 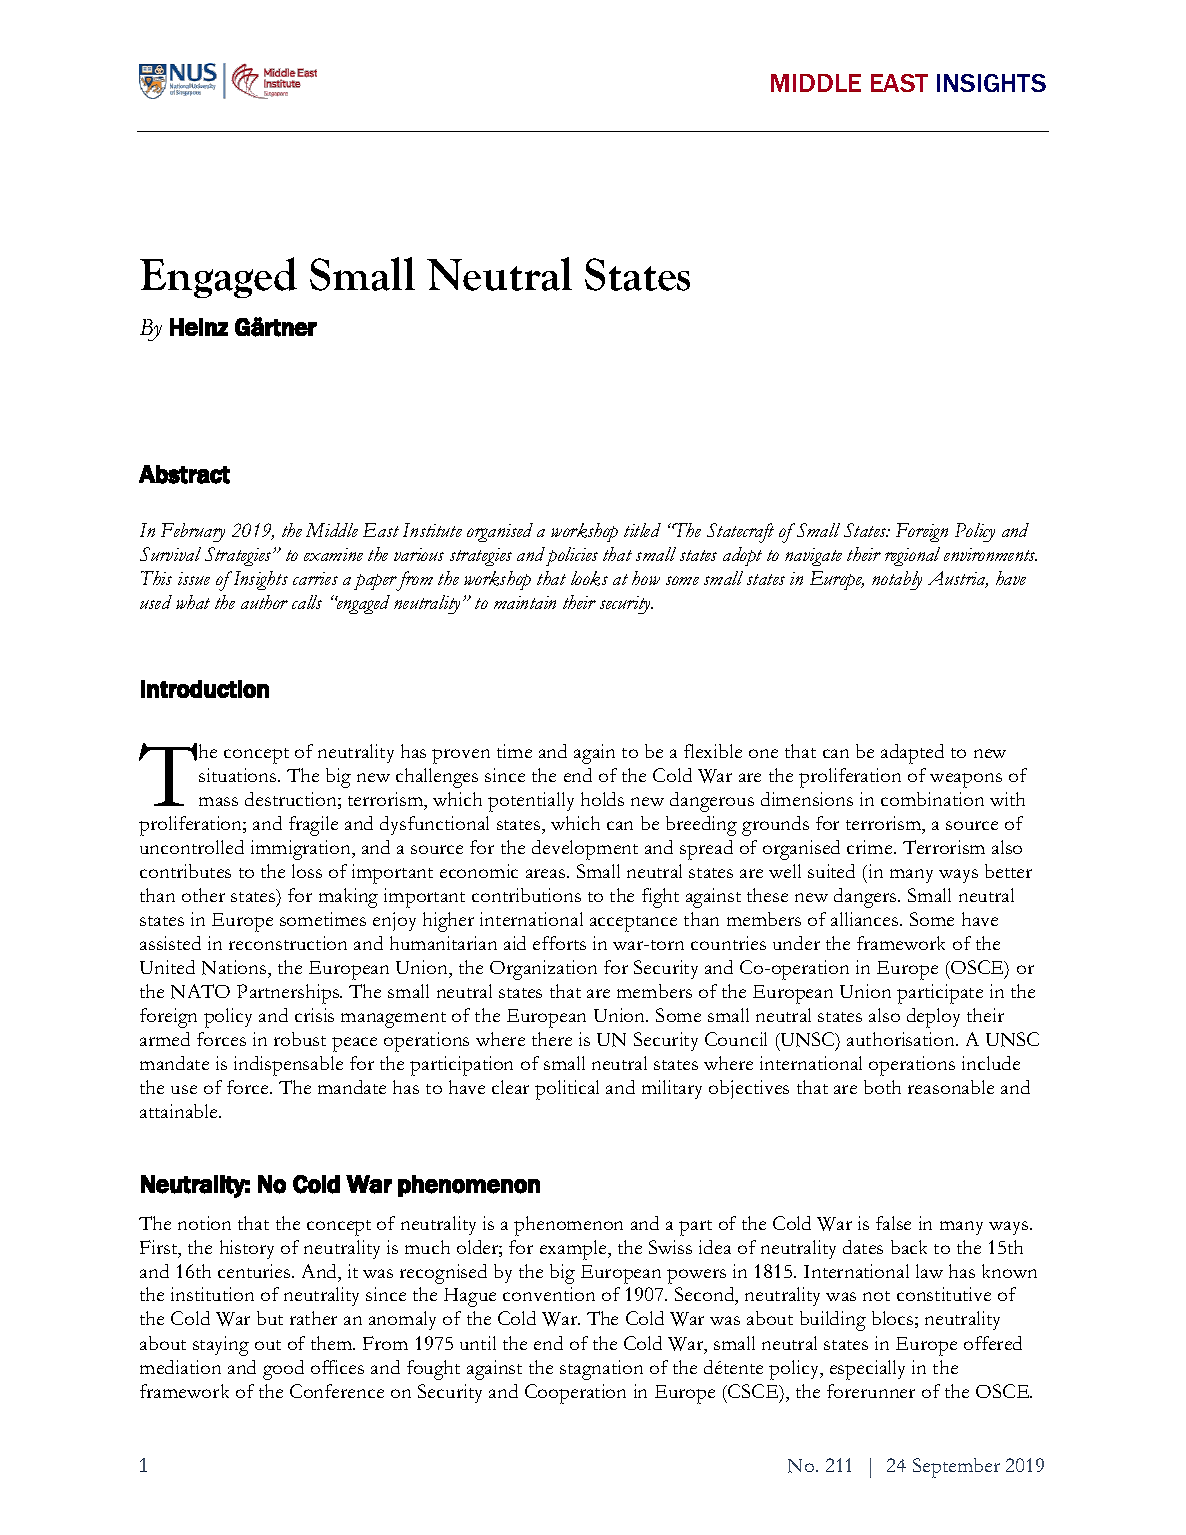 I want to click on political, so click(x=567, y=1090).
